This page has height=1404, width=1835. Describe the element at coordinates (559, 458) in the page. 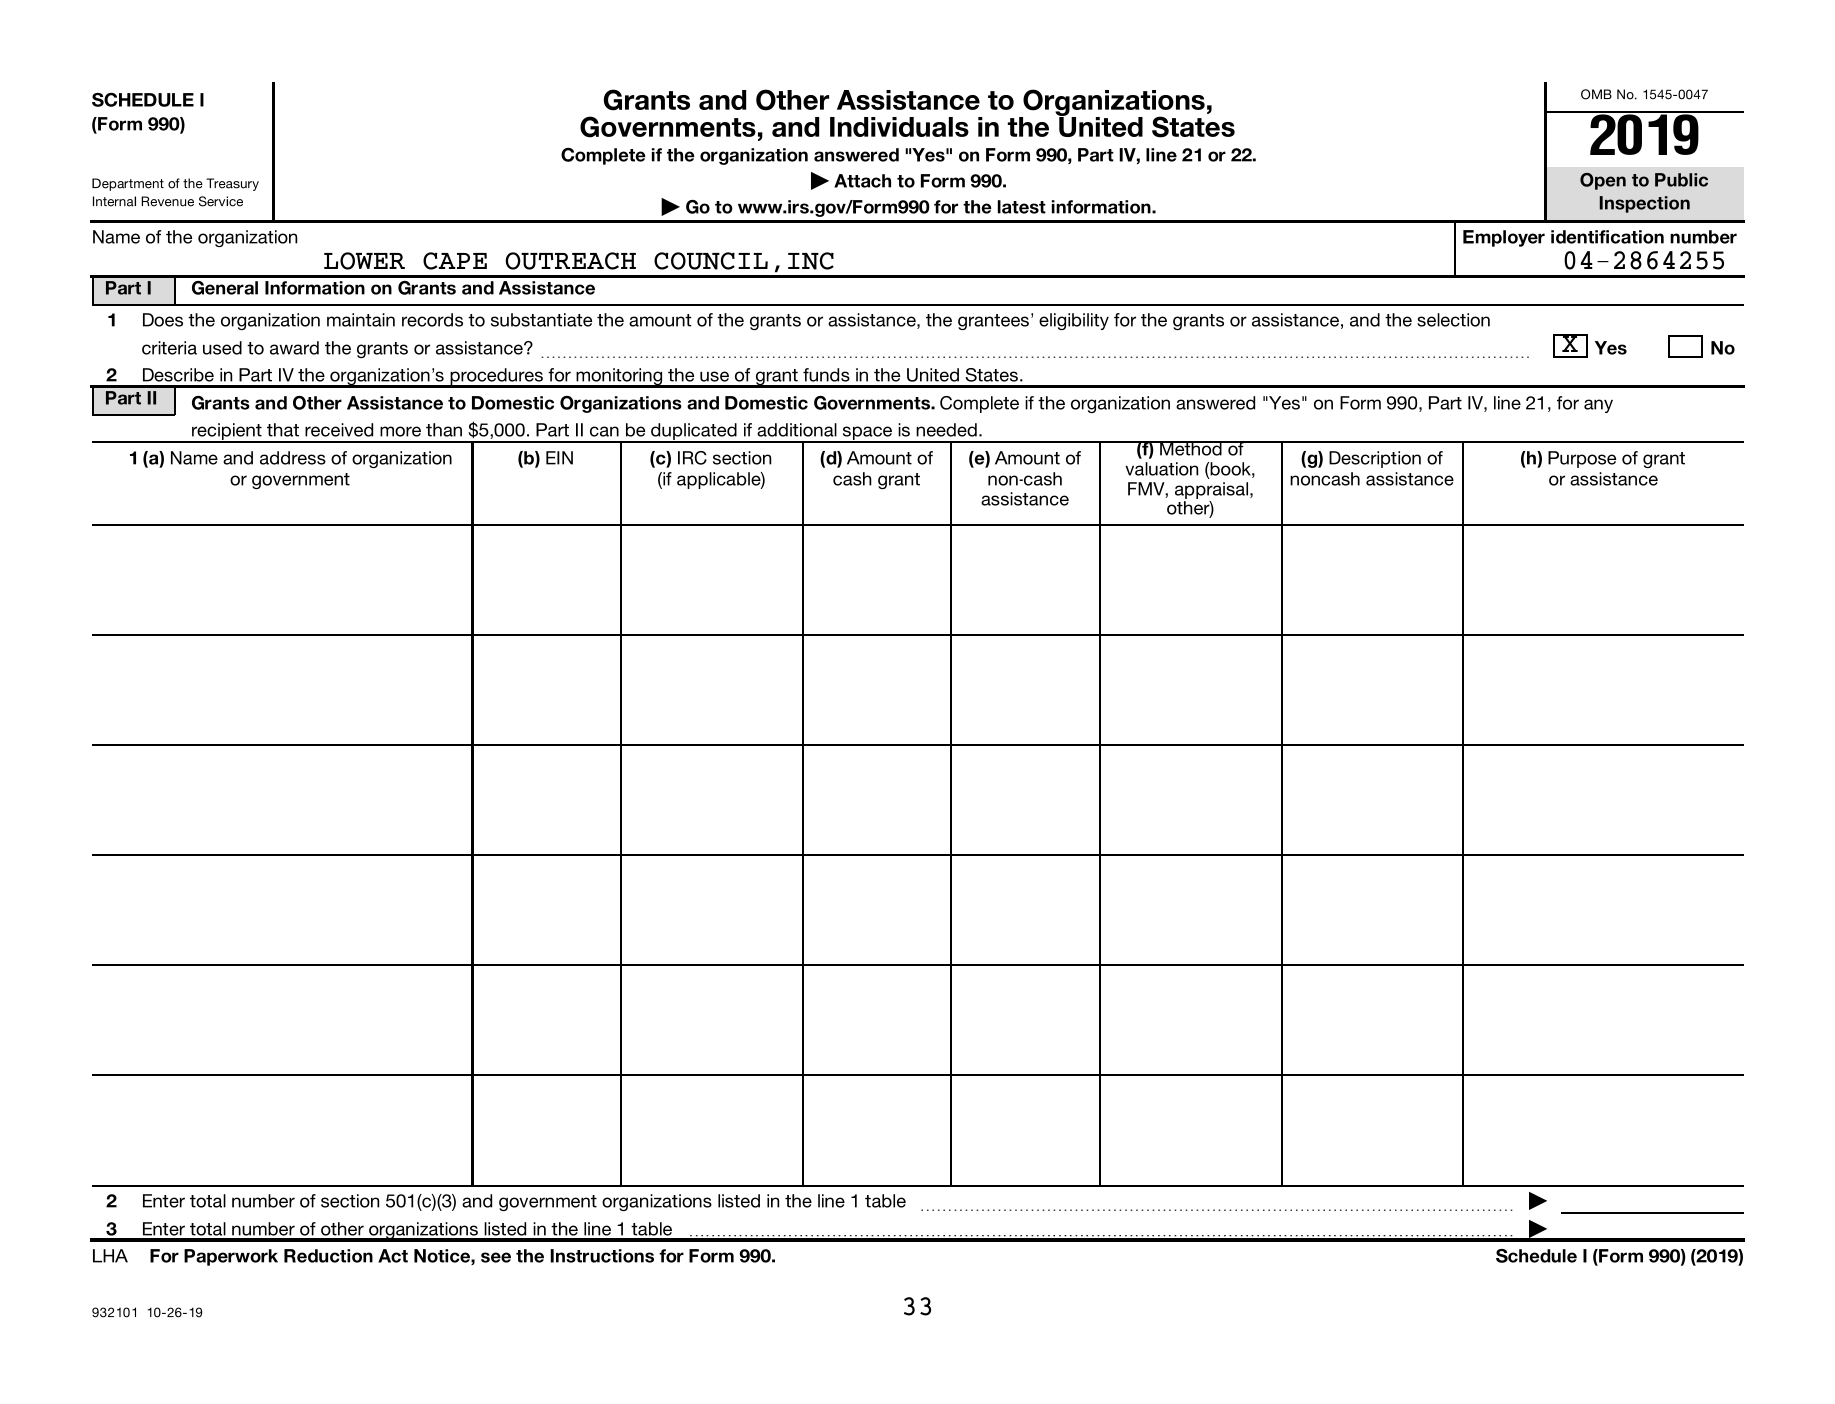

I see `EIN` at that location.
